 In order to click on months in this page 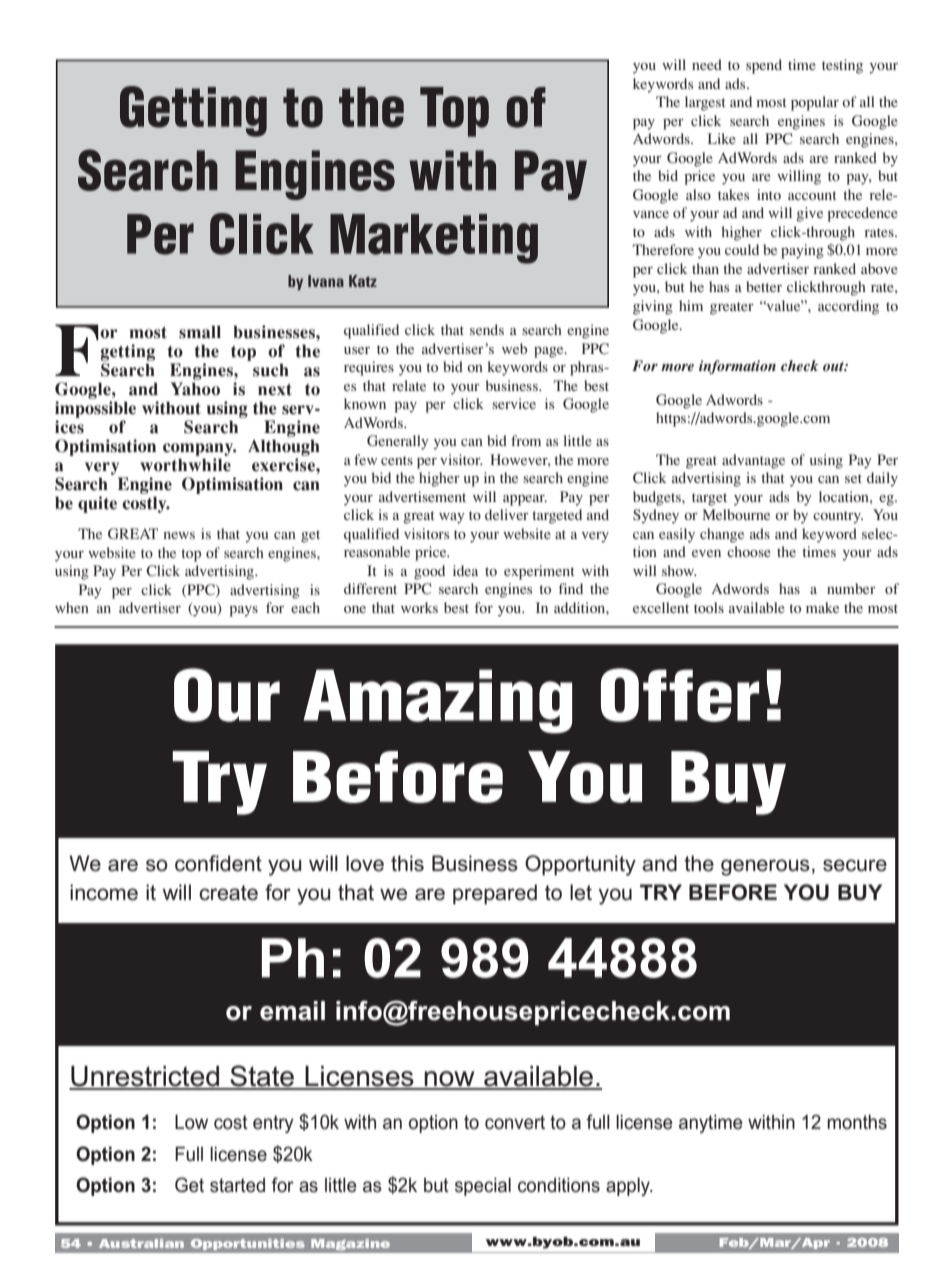, I will do `click(857, 1122)`.
